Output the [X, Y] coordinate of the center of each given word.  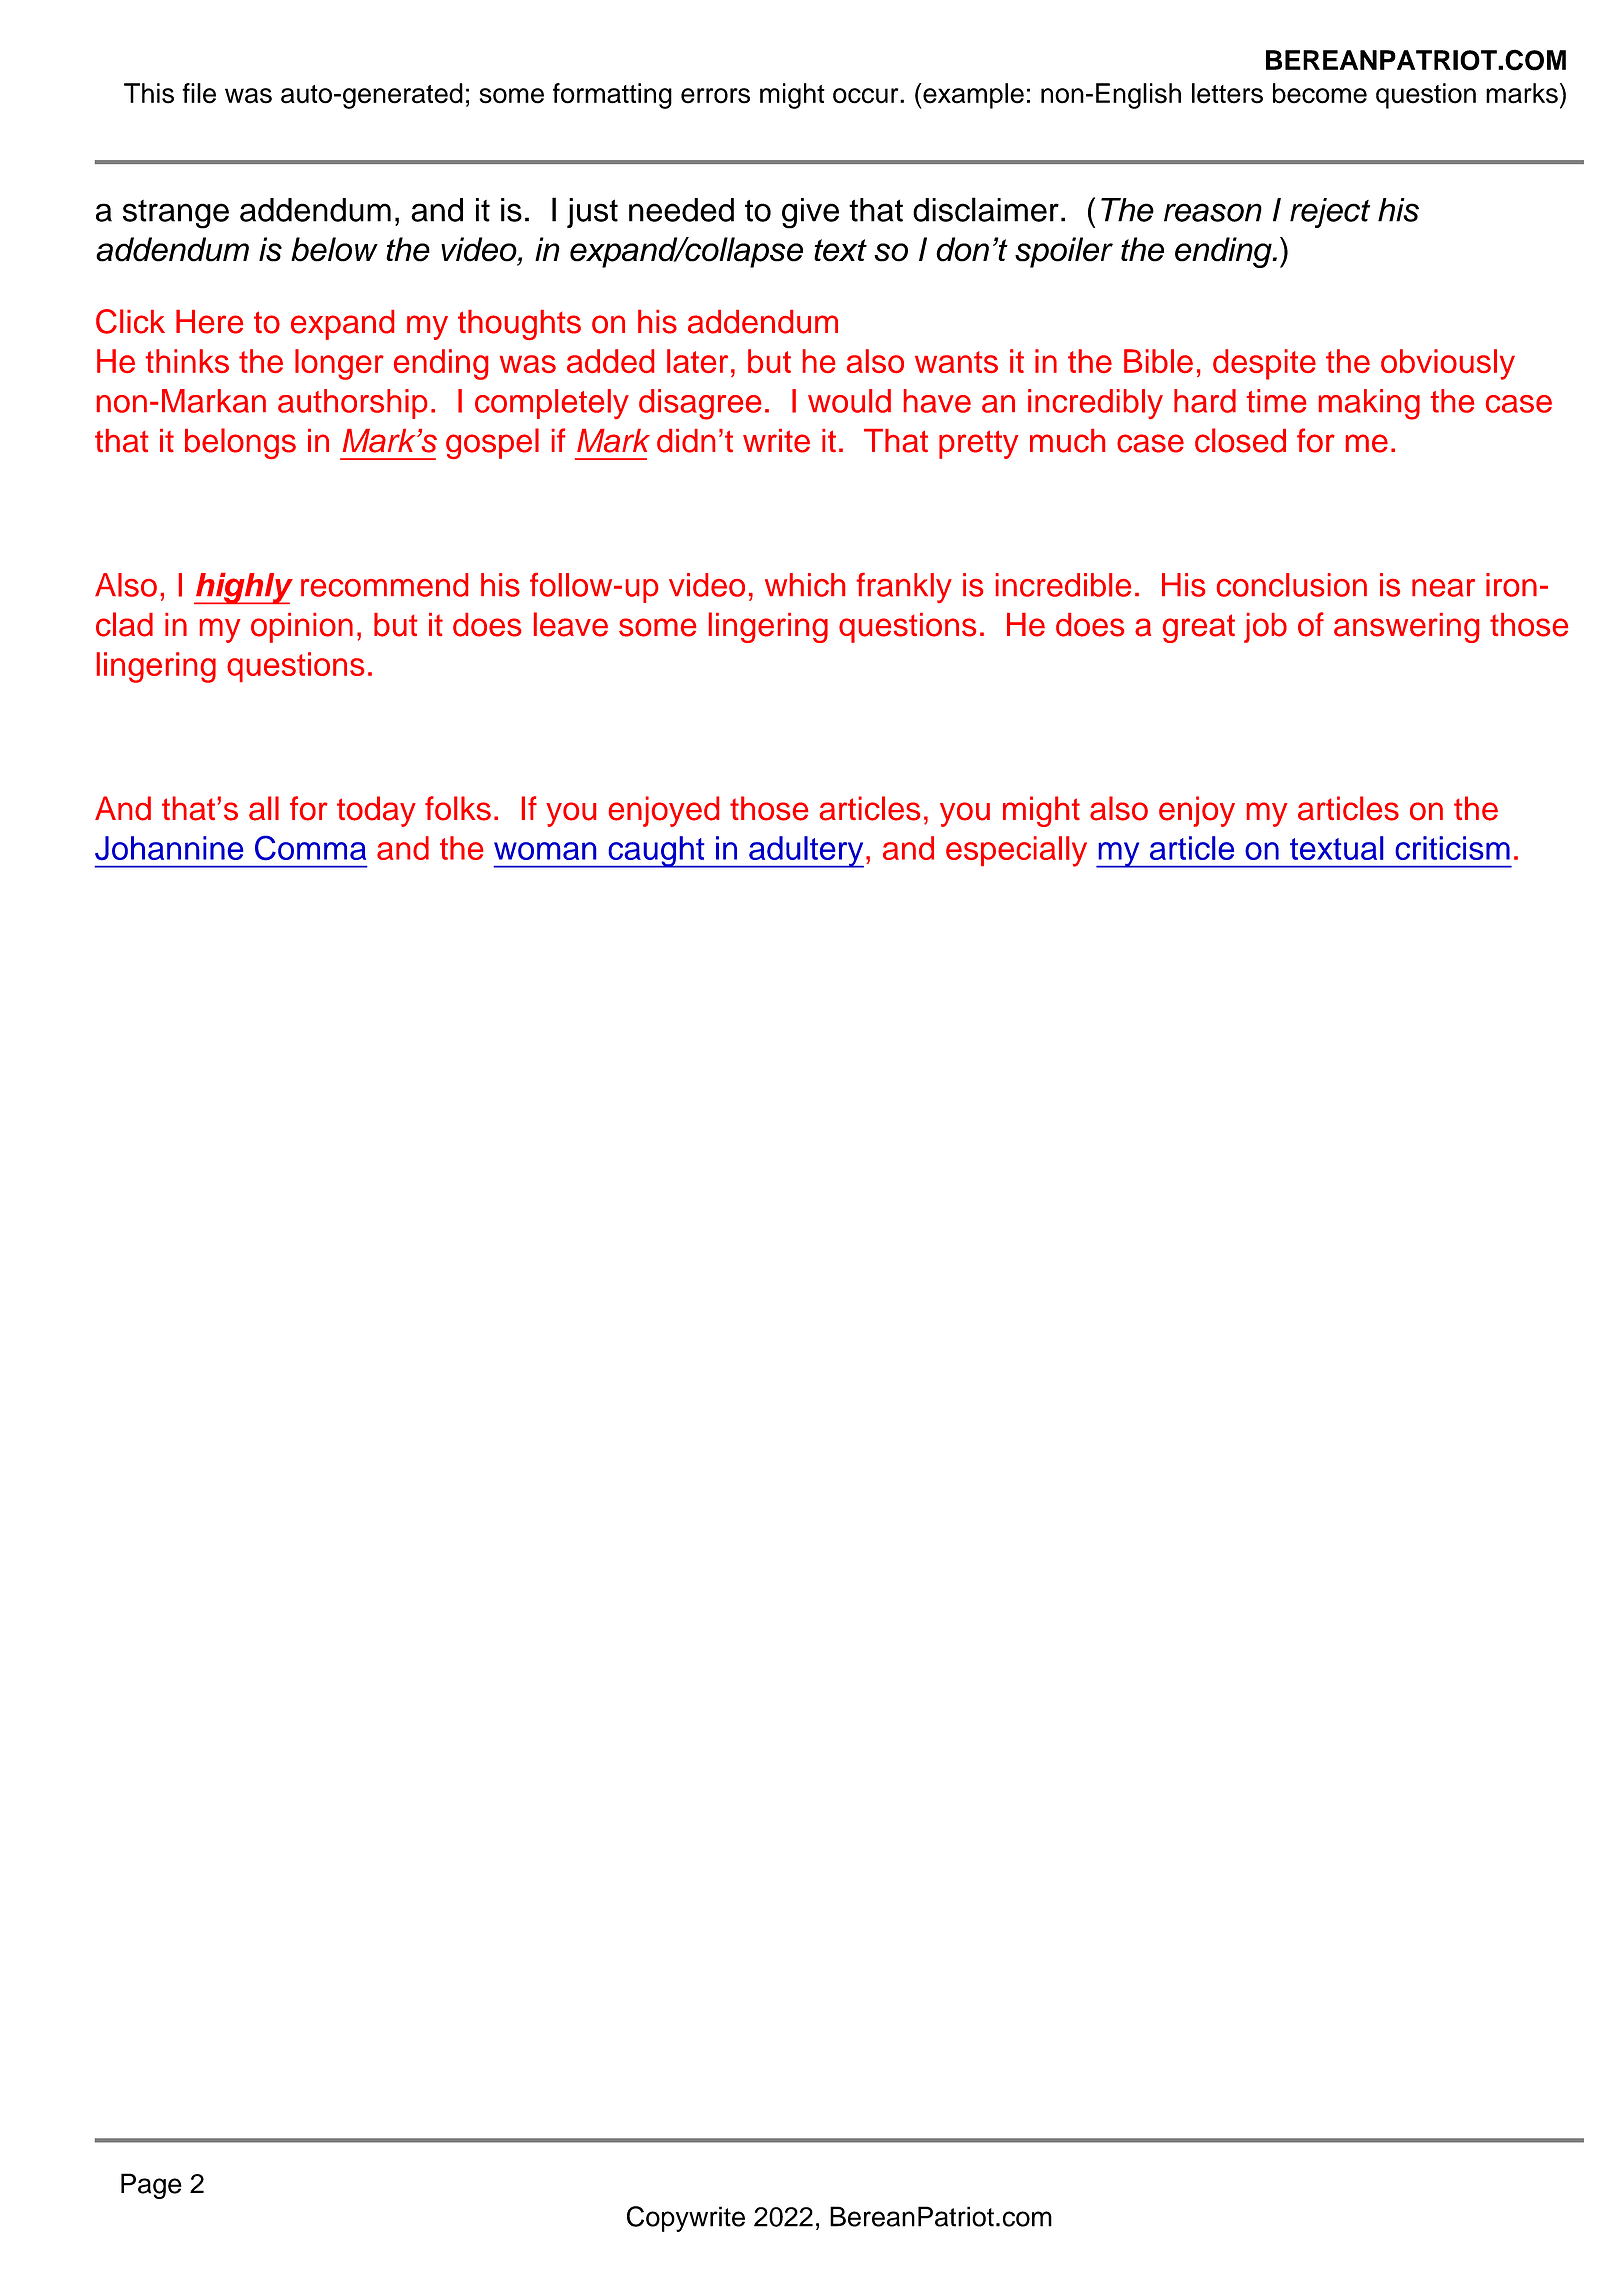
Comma [310, 848]
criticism [1452, 848]
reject [1330, 213]
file [199, 93]
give [810, 213]
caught [656, 852]
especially [1016, 851]
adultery [805, 852]
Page [151, 2186]
